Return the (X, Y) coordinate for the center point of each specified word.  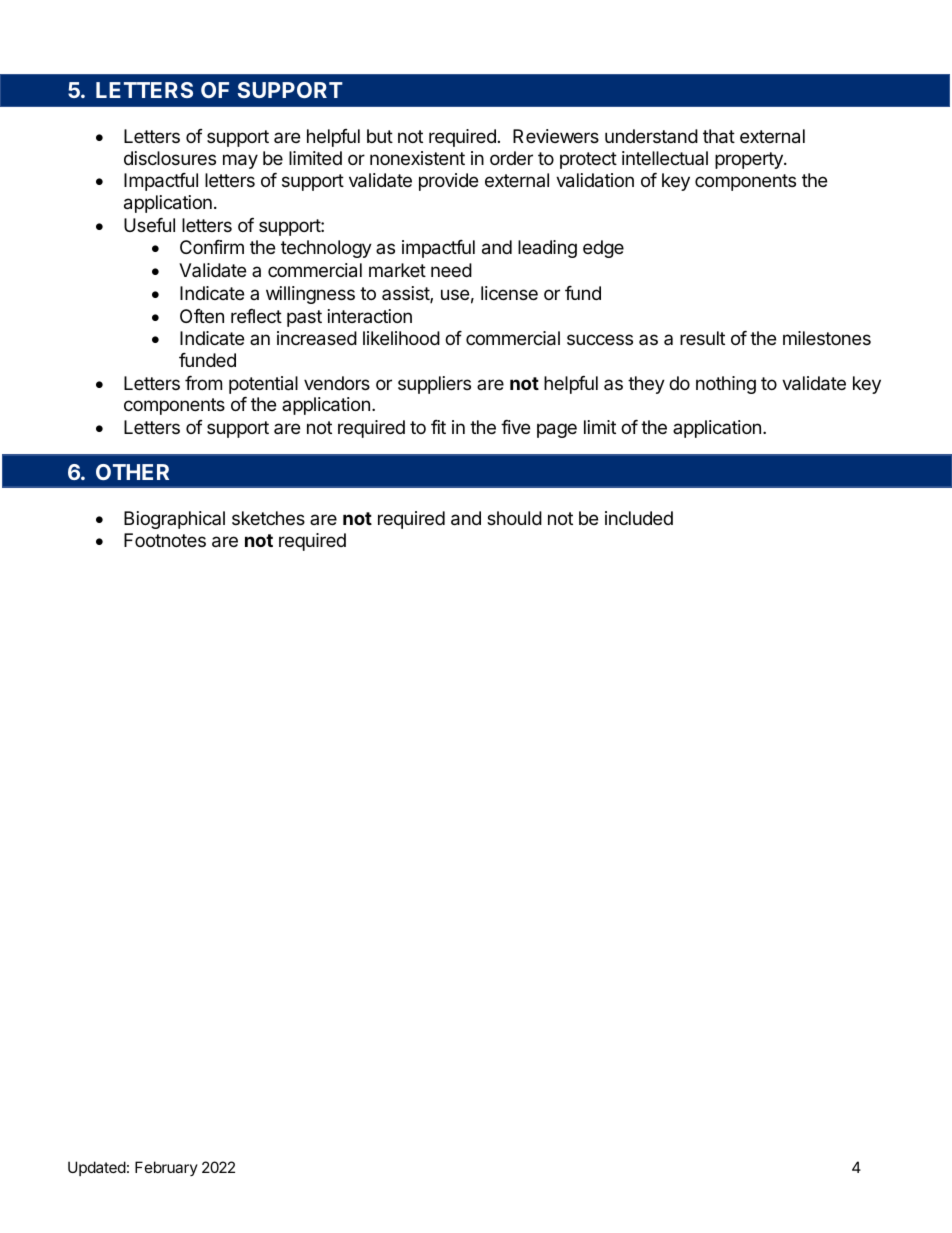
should (514, 518)
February (166, 1168)
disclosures (170, 158)
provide (448, 182)
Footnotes (165, 540)
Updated (97, 1168)
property (750, 160)
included (639, 518)
